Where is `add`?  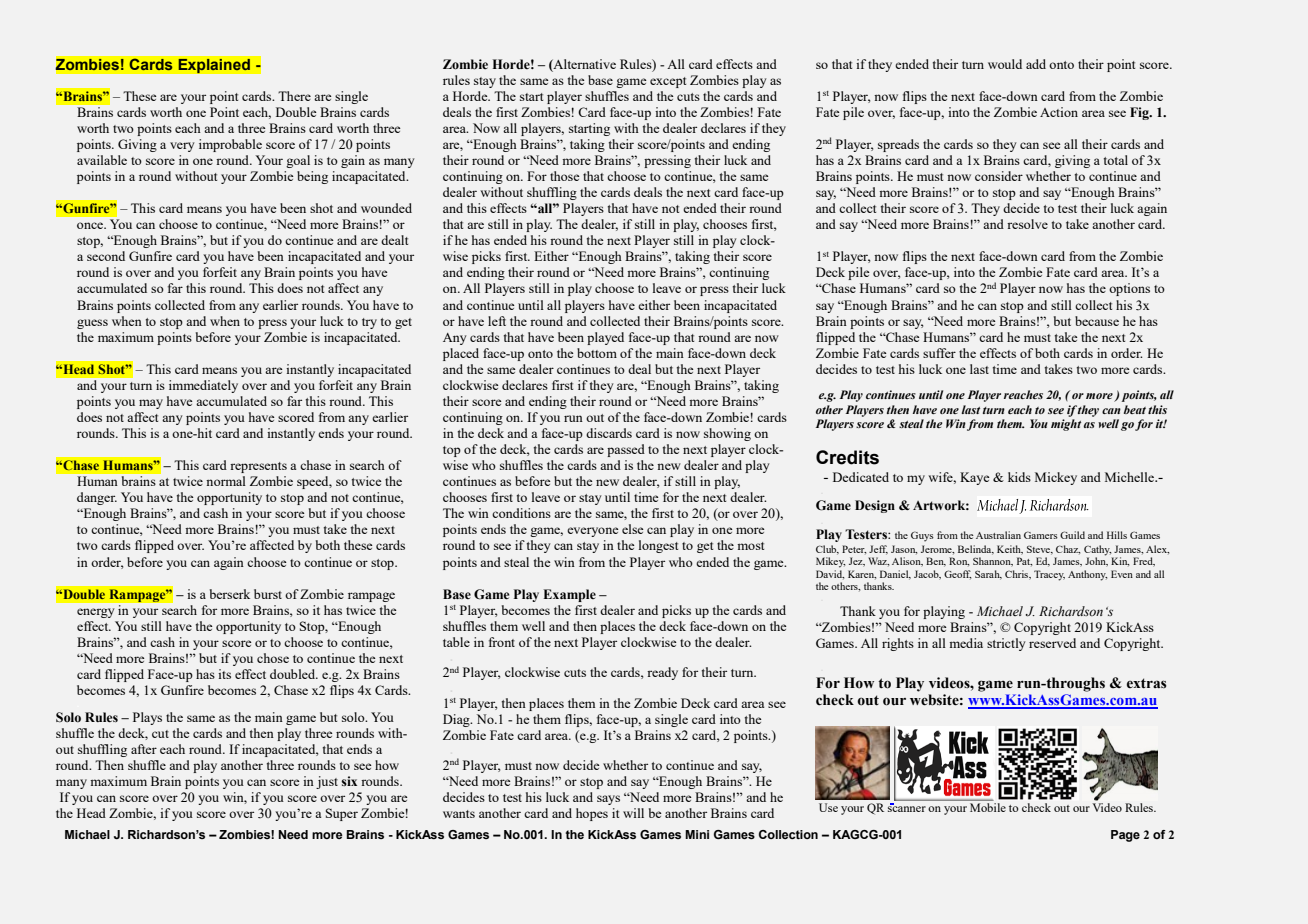
add is located at coordinates (1036, 64).
